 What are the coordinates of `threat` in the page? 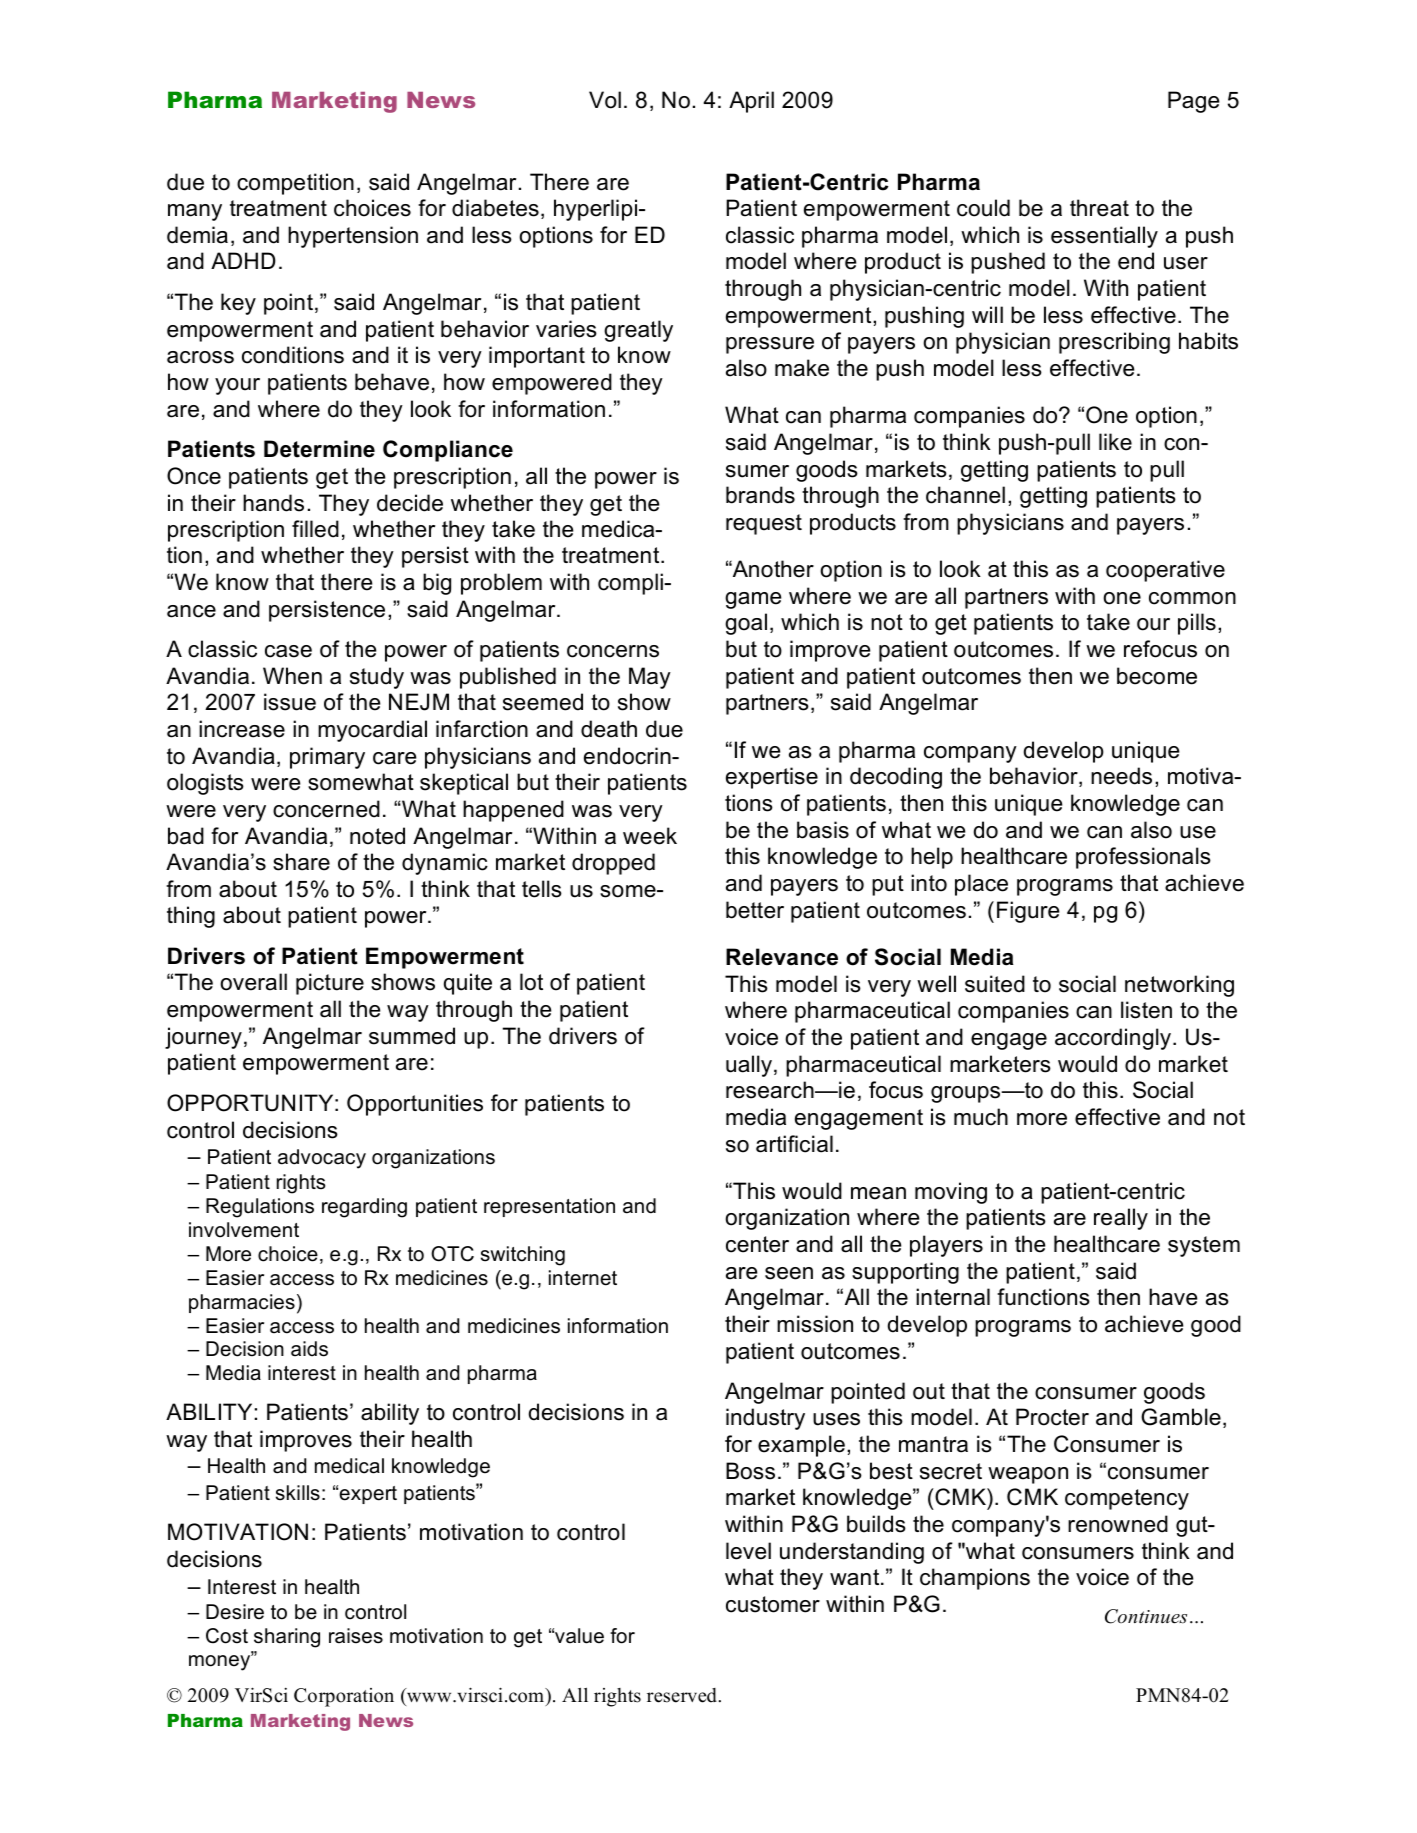 It's located at (1099, 208).
